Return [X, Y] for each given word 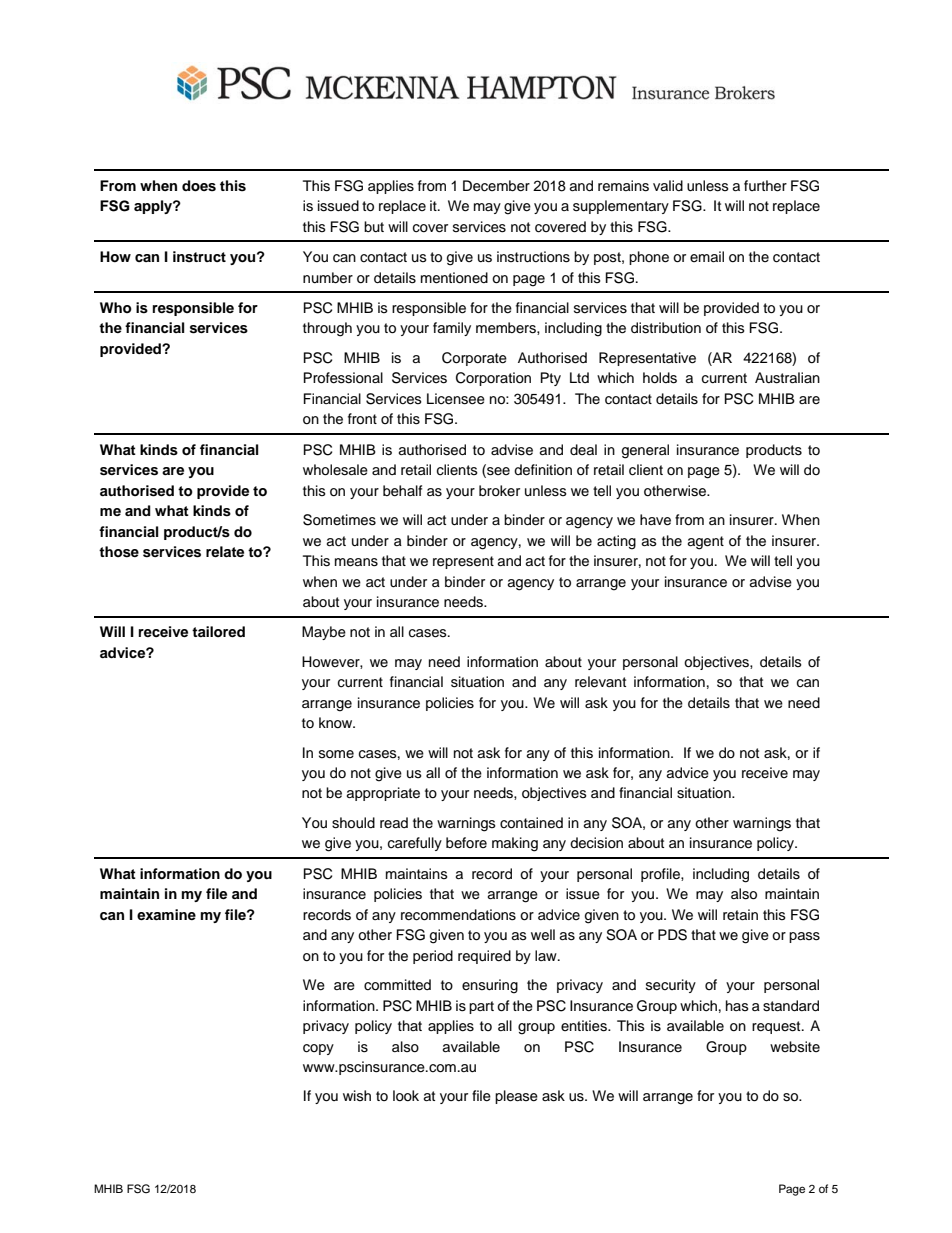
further [765, 186]
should [353, 823]
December [496, 186]
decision [596, 843]
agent [706, 543]
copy [318, 1049]
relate [225, 551]
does [199, 186]
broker [499, 490]
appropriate [383, 794]
